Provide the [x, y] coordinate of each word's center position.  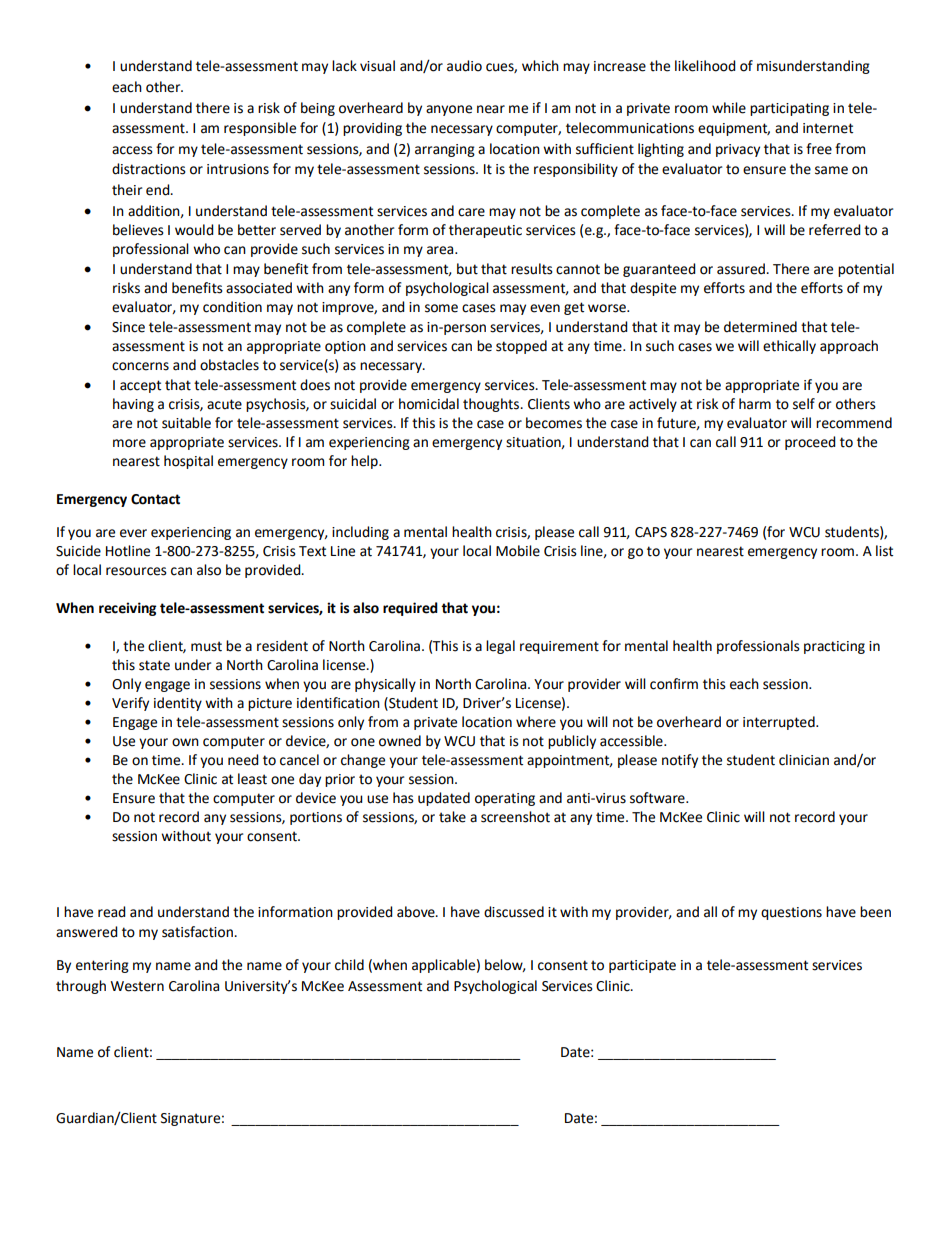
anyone [449, 110]
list [884, 551]
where [536, 722]
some [441, 308]
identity [178, 704]
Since [128, 327]
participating [789, 109]
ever [133, 533]
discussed [514, 912]
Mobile [518, 551]
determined [760, 327]
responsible [260, 129]
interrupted [780, 723]
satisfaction [198, 932]
